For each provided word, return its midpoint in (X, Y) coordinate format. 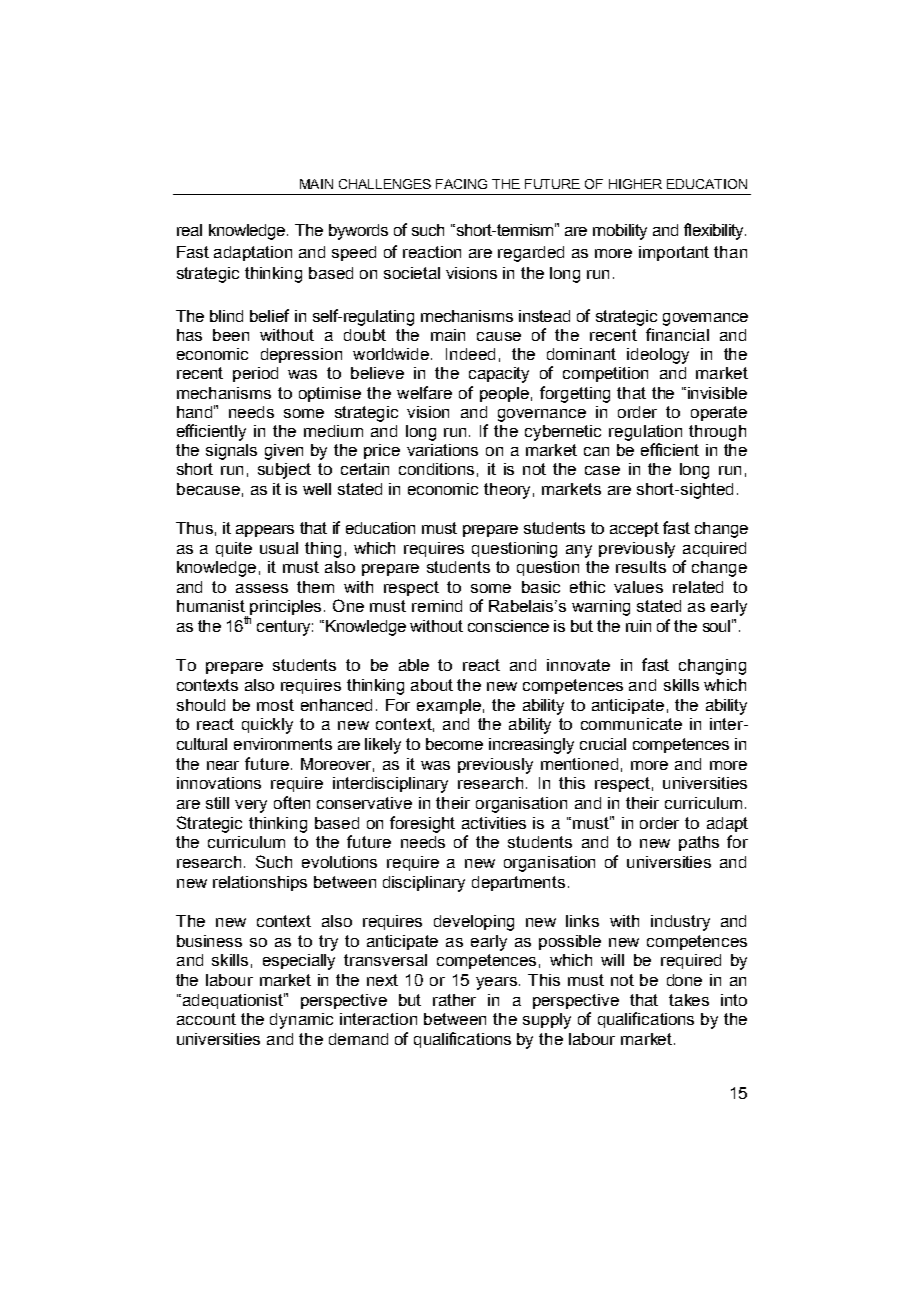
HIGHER (635, 184)
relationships (260, 883)
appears (265, 531)
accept (634, 529)
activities (494, 823)
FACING (461, 184)
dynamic (301, 1021)
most (275, 705)
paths (699, 843)
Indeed (470, 354)
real (189, 230)
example (449, 706)
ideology (658, 356)
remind (437, 606)
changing (712, 667)
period (255, 374)
